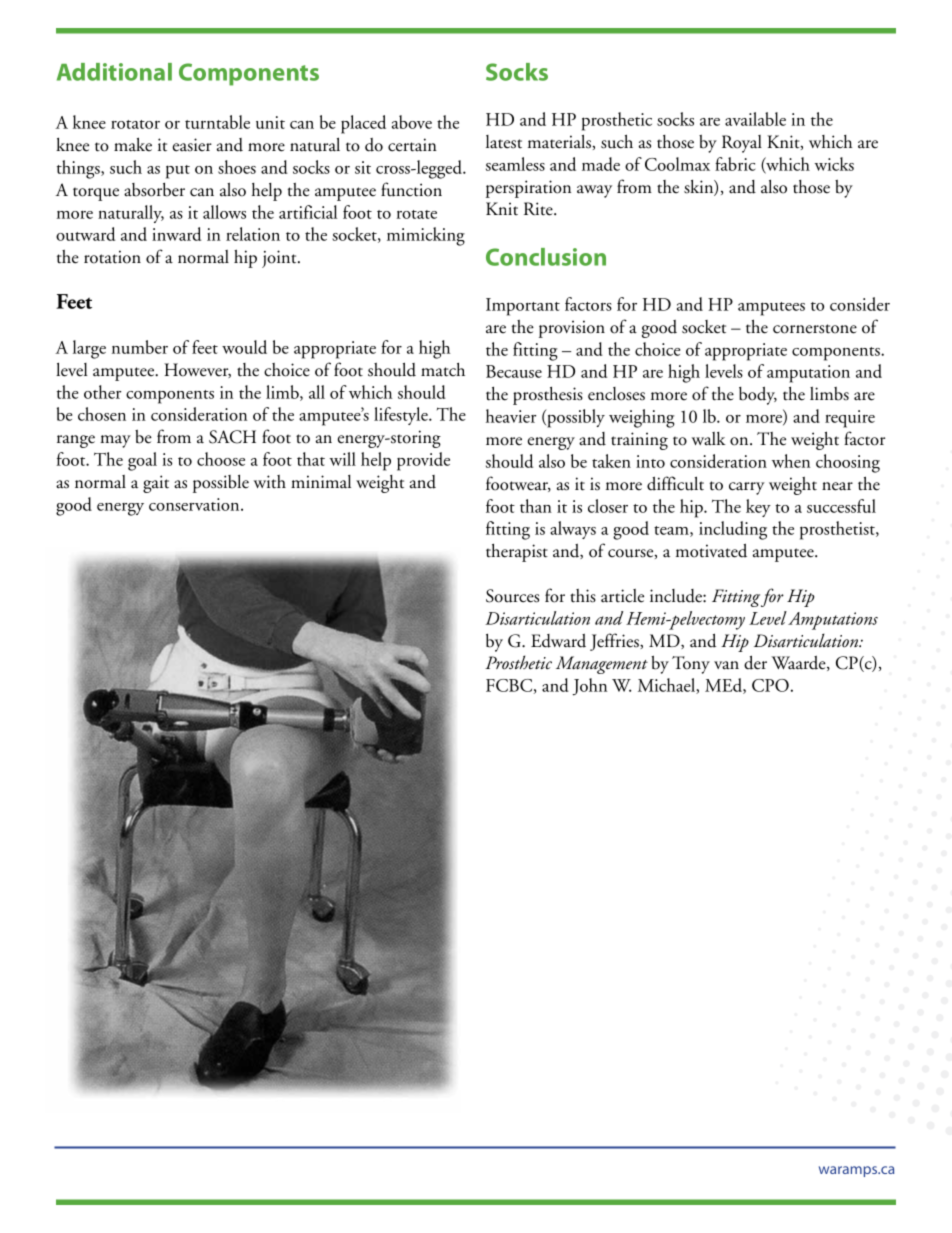 The height and width of the image is (1233, 952). Describe the element at coordinates (115, 441) in the image. I see `may` at that location.
